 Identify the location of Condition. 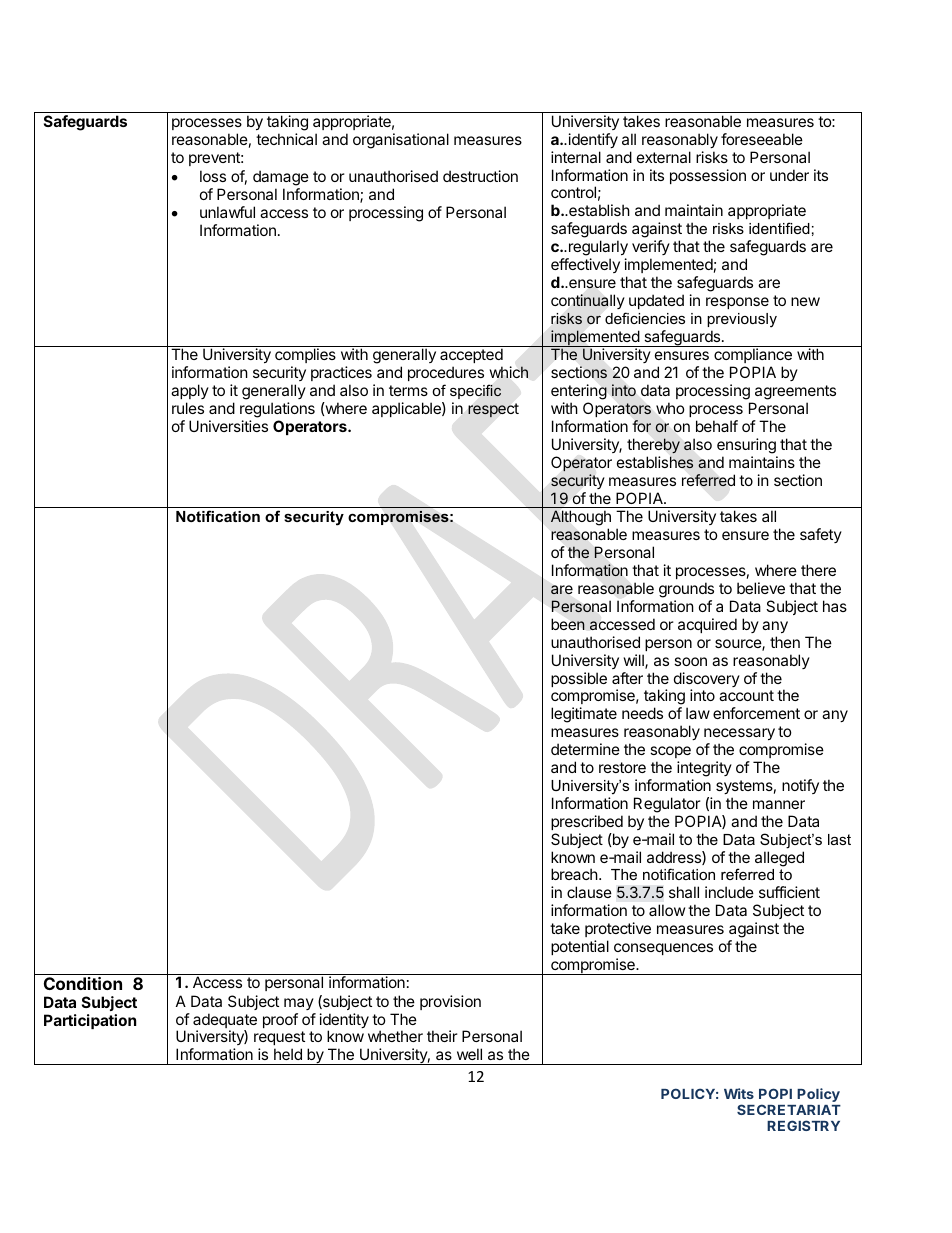
(83, 983).
